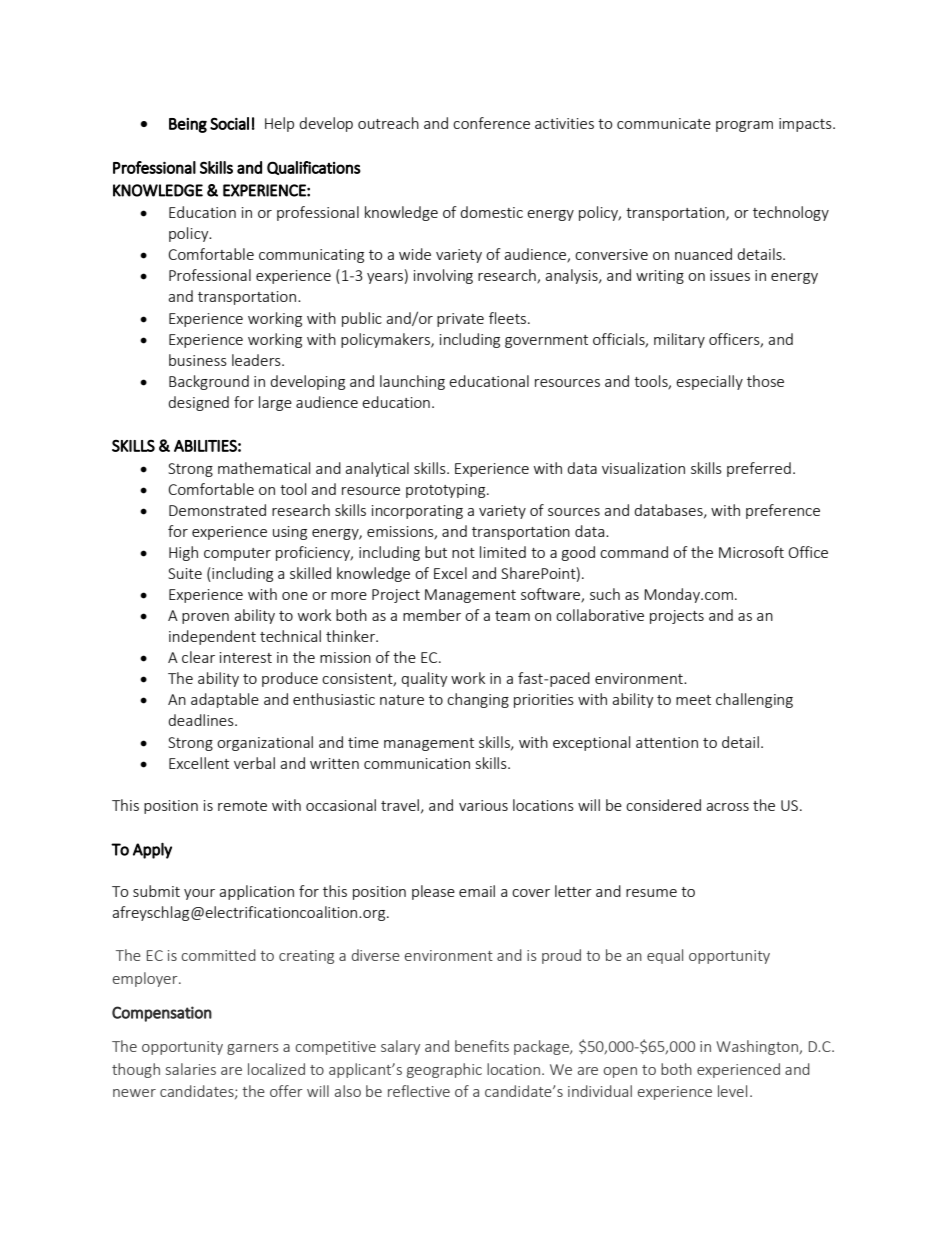  Describe the element at coordinates (732, 1091) in the screenshot. I see `level` at that location.
